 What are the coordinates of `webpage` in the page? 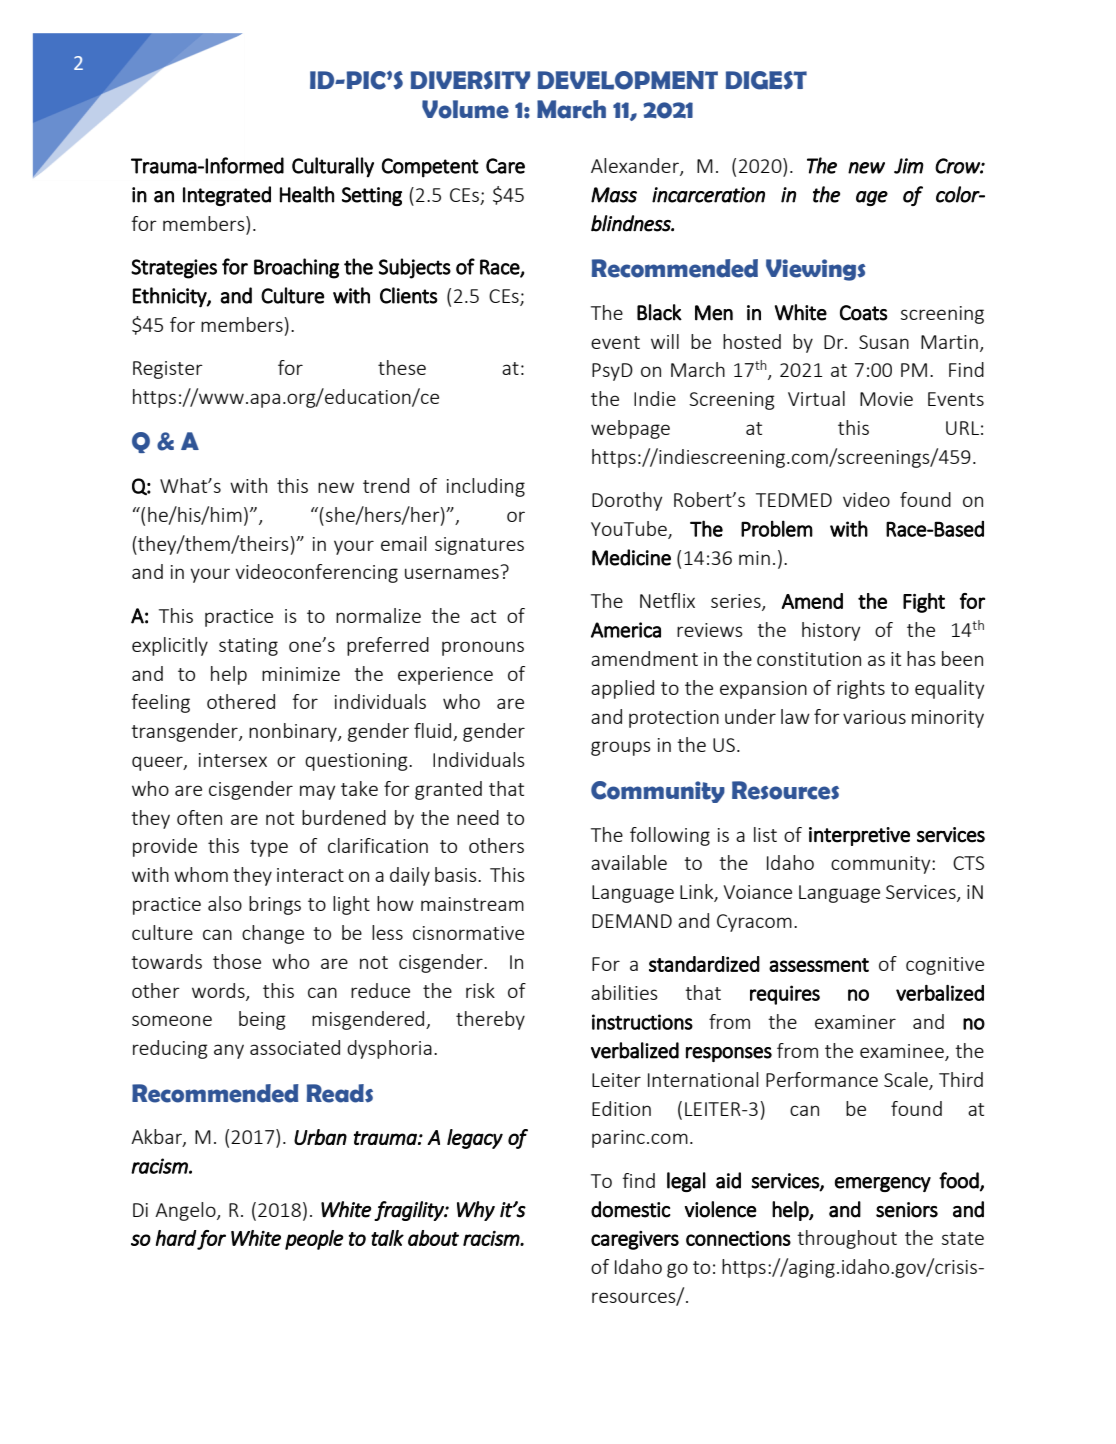 It's located at (630, 429).
